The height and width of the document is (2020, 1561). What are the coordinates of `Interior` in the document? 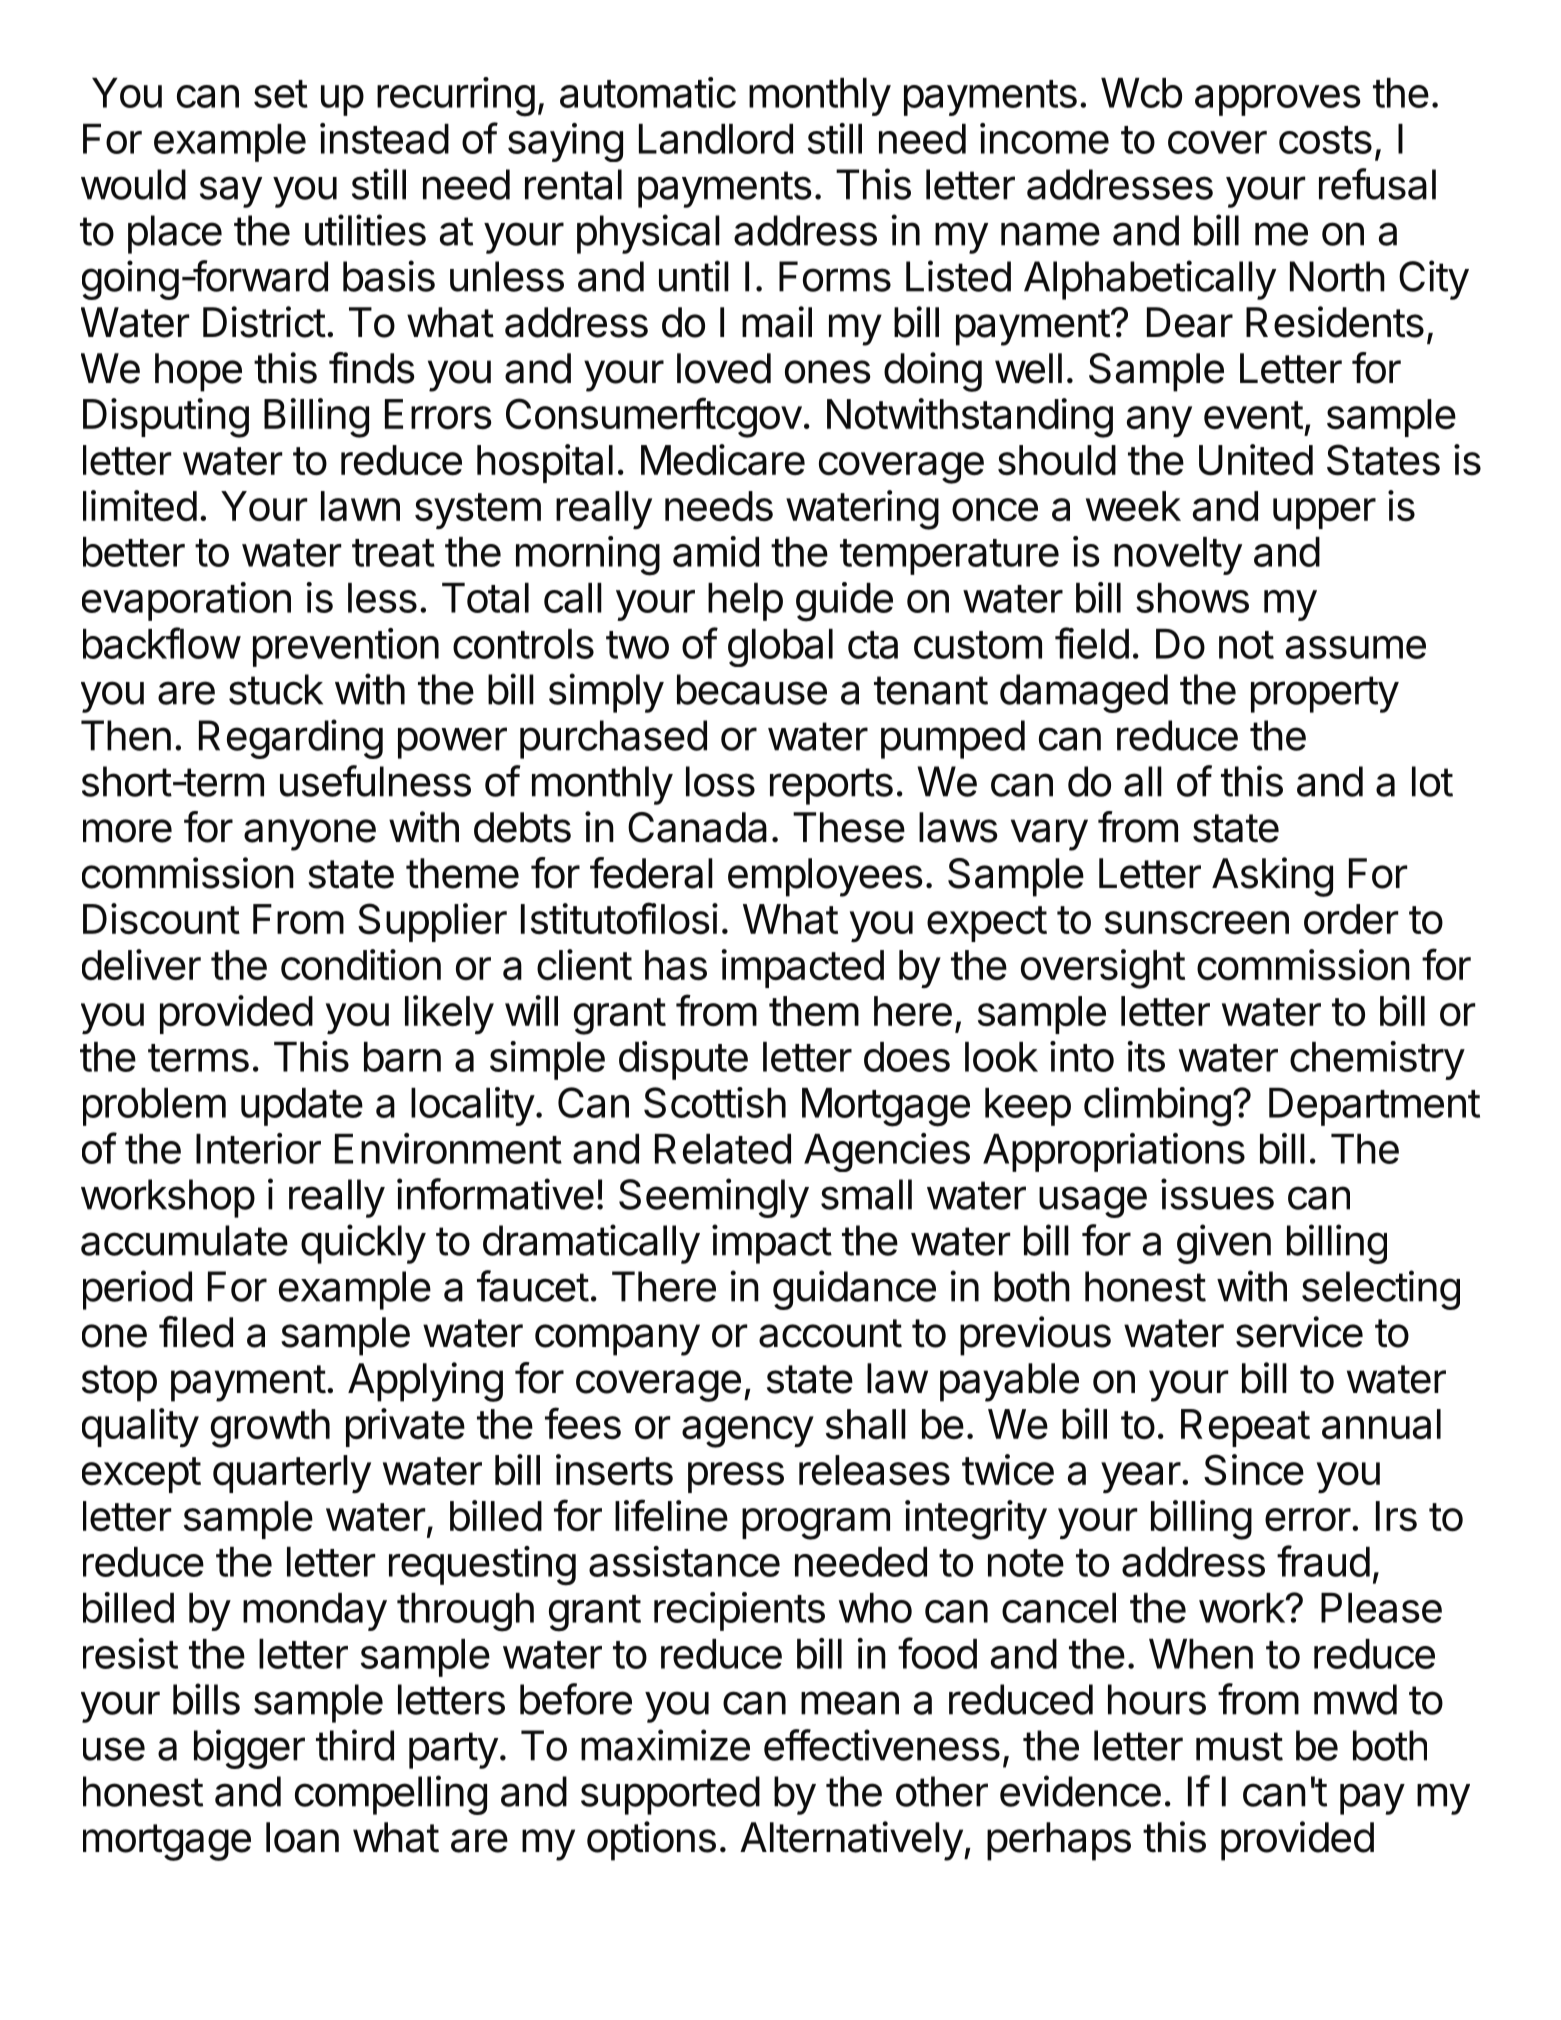 It's located at (258, 1148).
